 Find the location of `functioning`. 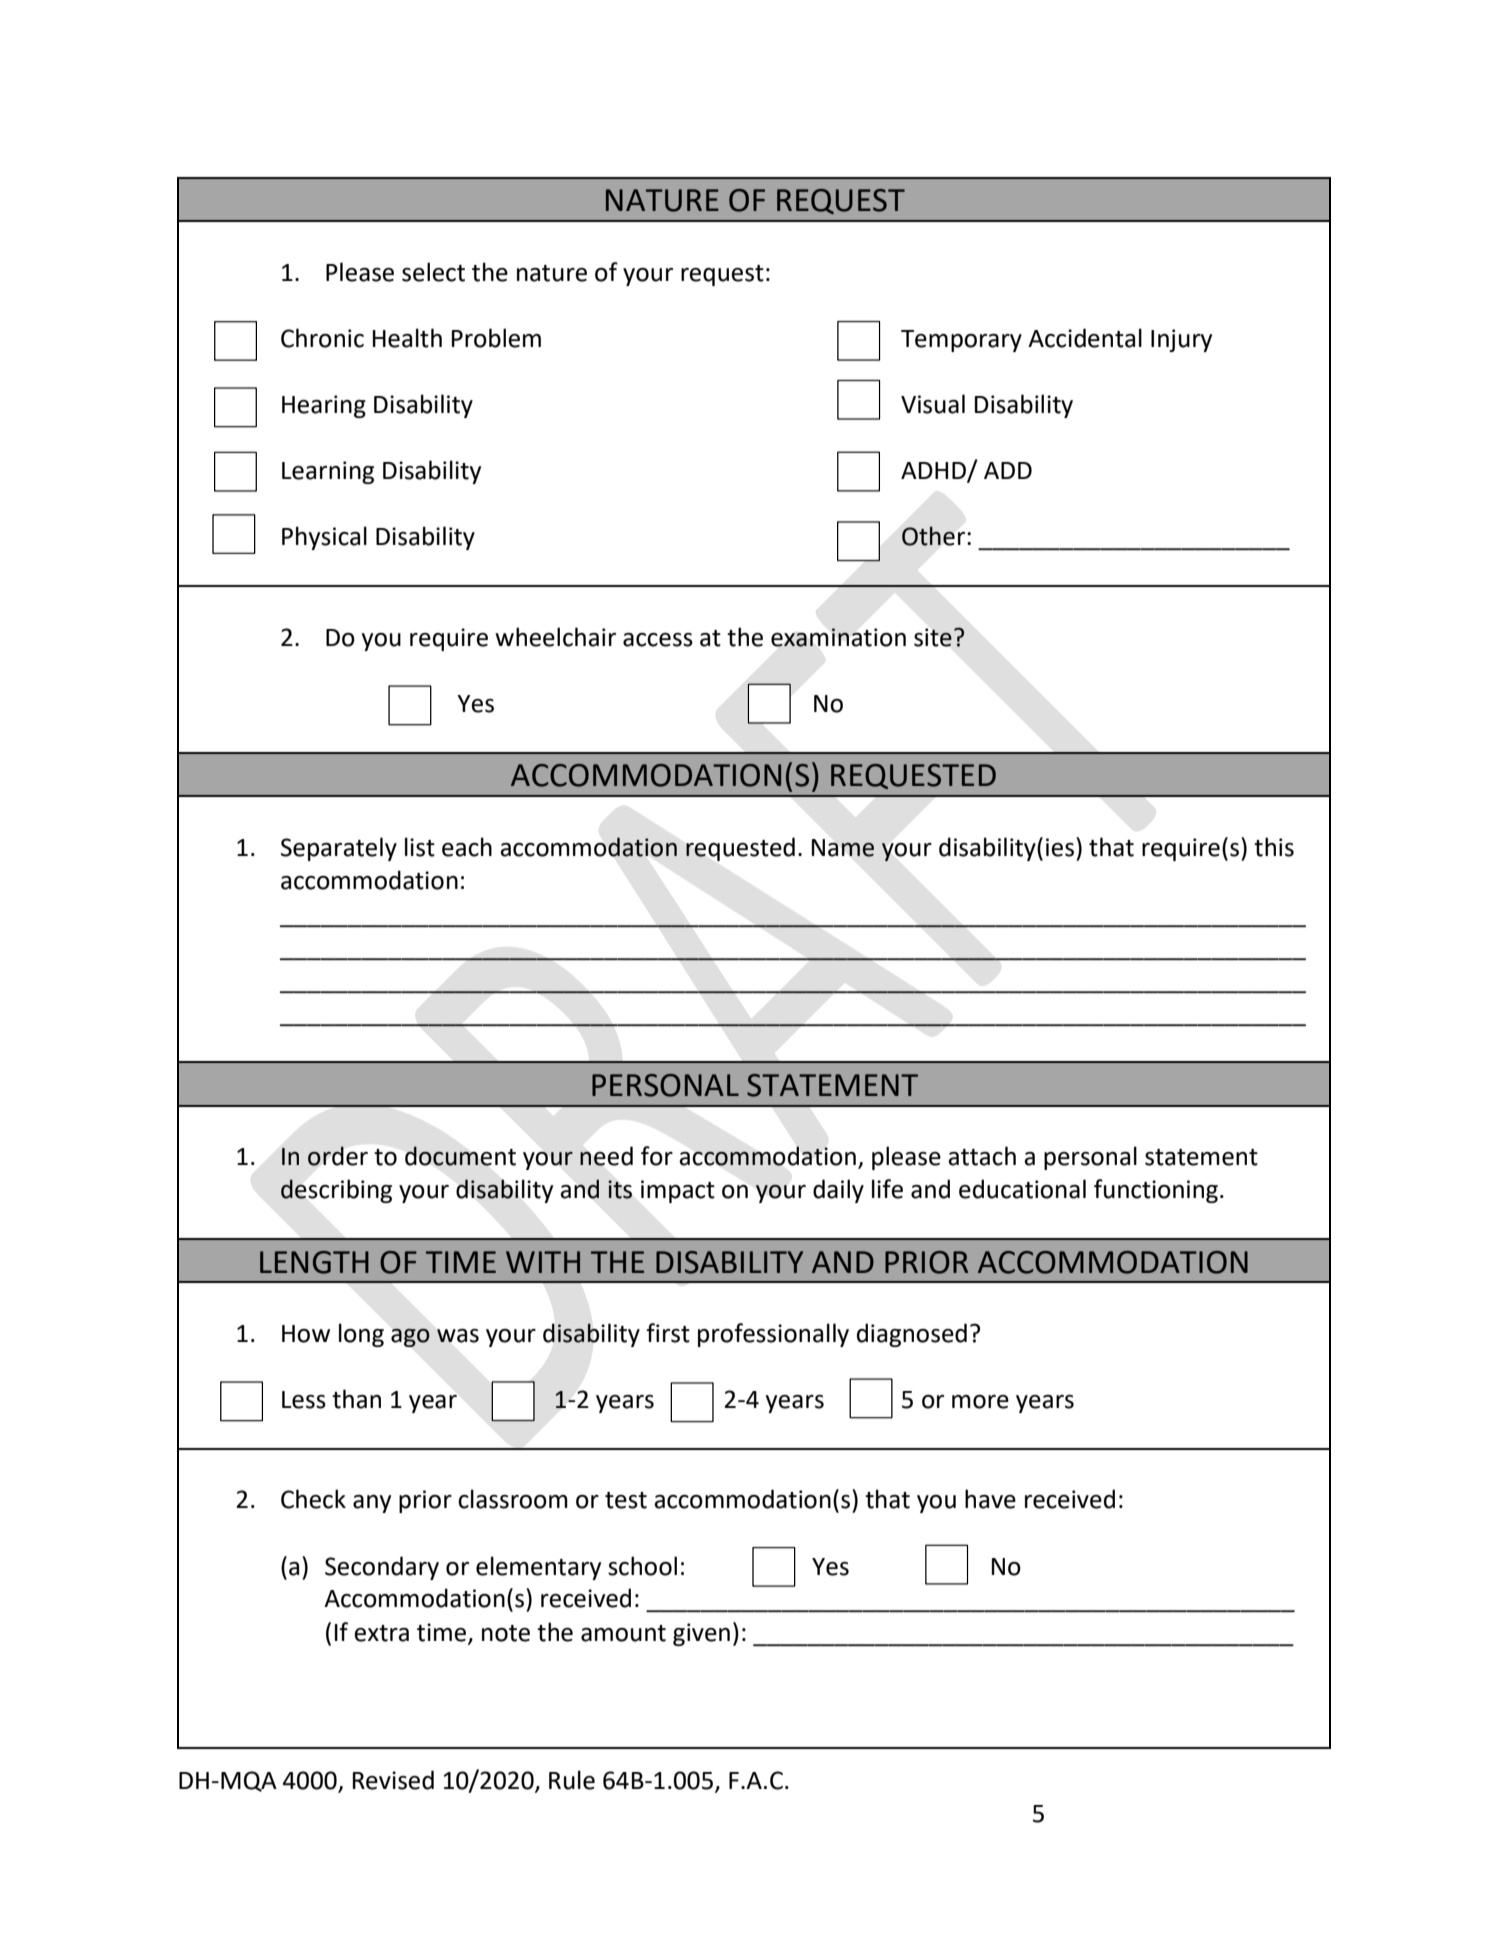

functioning is located at coordinates (1156, 1191).
